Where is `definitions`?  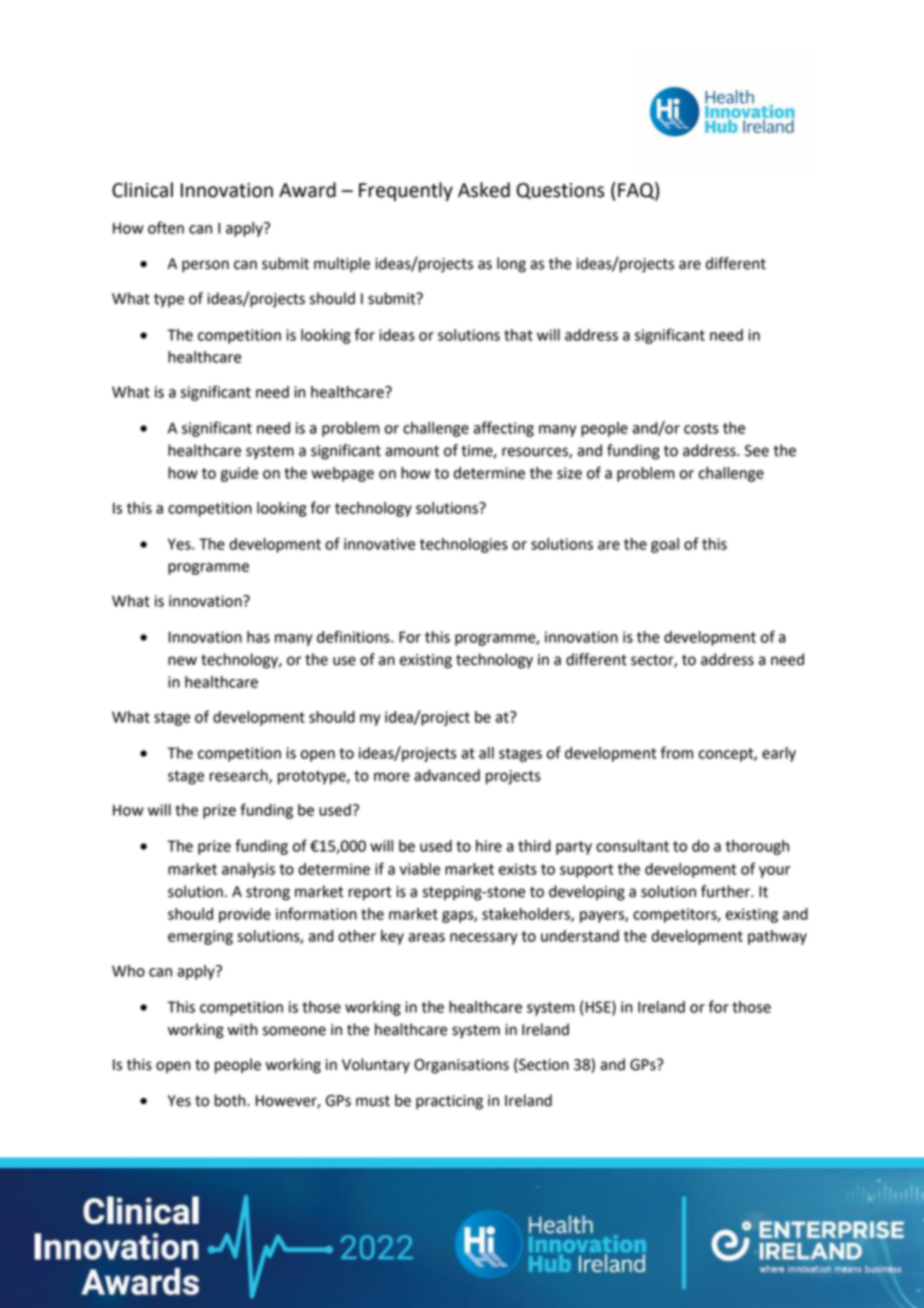
definitions is located at coordinates (354, 636).
